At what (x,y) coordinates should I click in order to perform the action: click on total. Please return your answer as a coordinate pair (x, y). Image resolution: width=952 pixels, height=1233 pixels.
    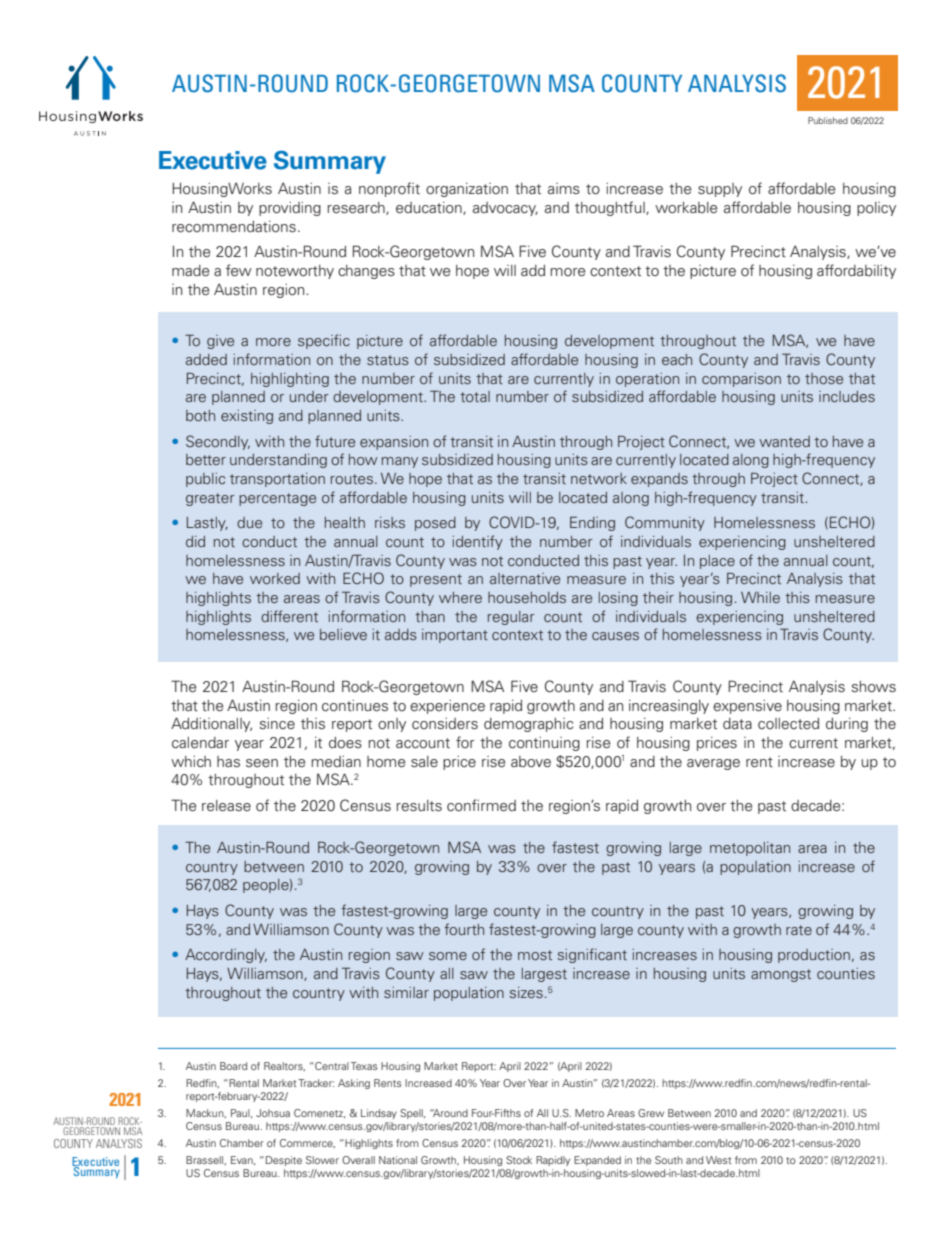
    Looking at the image, I should click on (475, 396).
